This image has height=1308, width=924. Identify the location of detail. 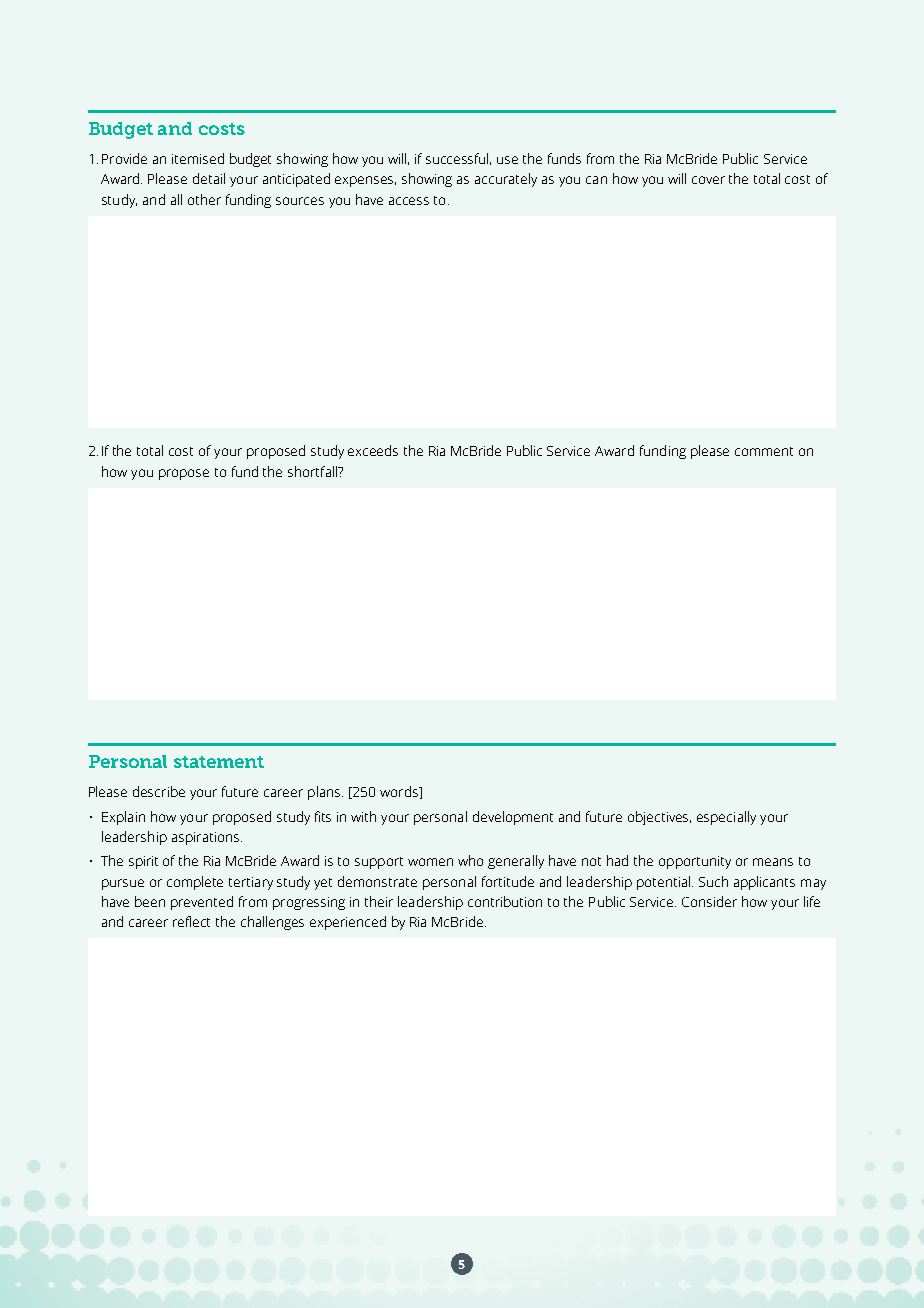
(209, 178).
